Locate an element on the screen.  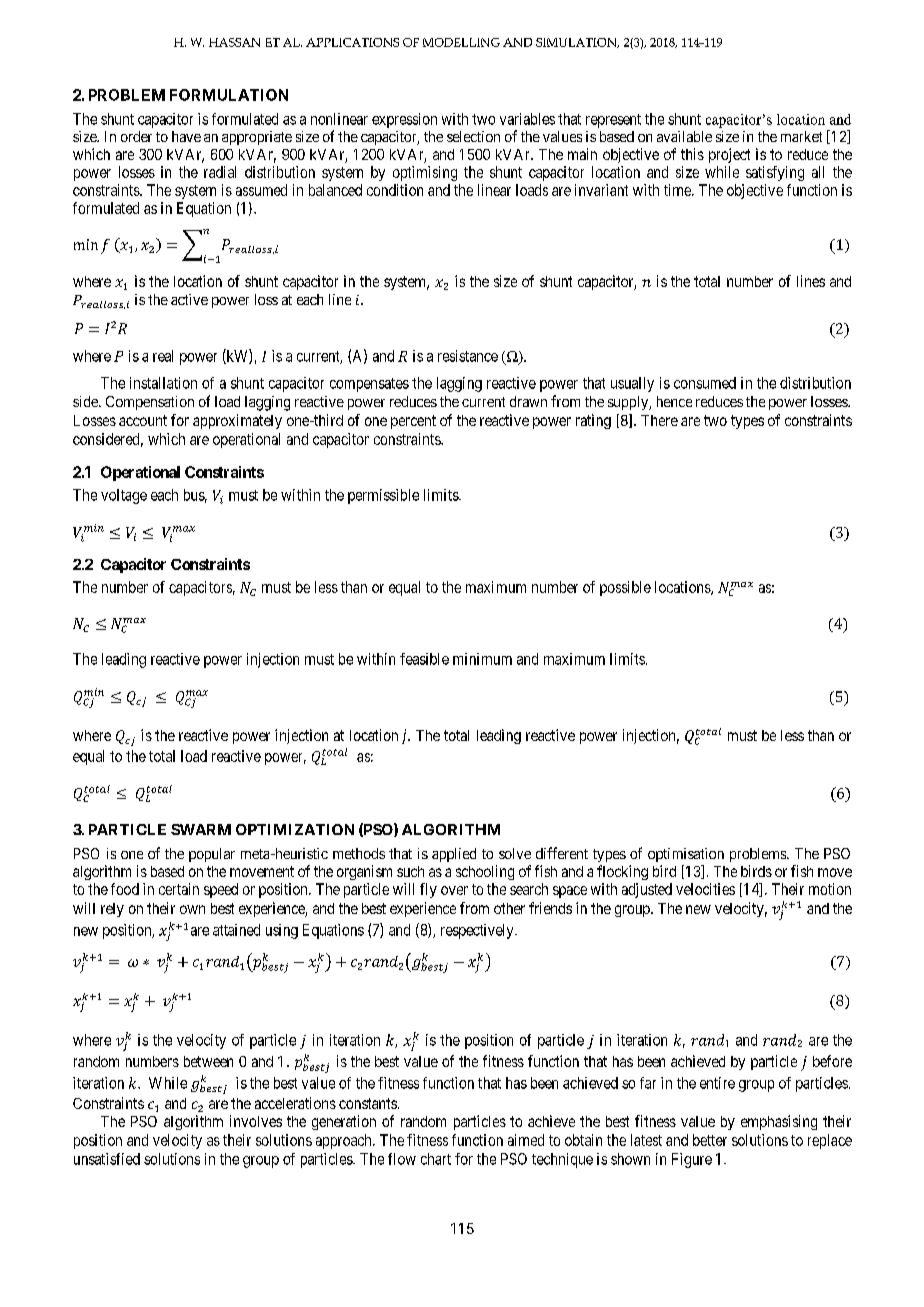
optimisation is located at coordinates (686, 855).
